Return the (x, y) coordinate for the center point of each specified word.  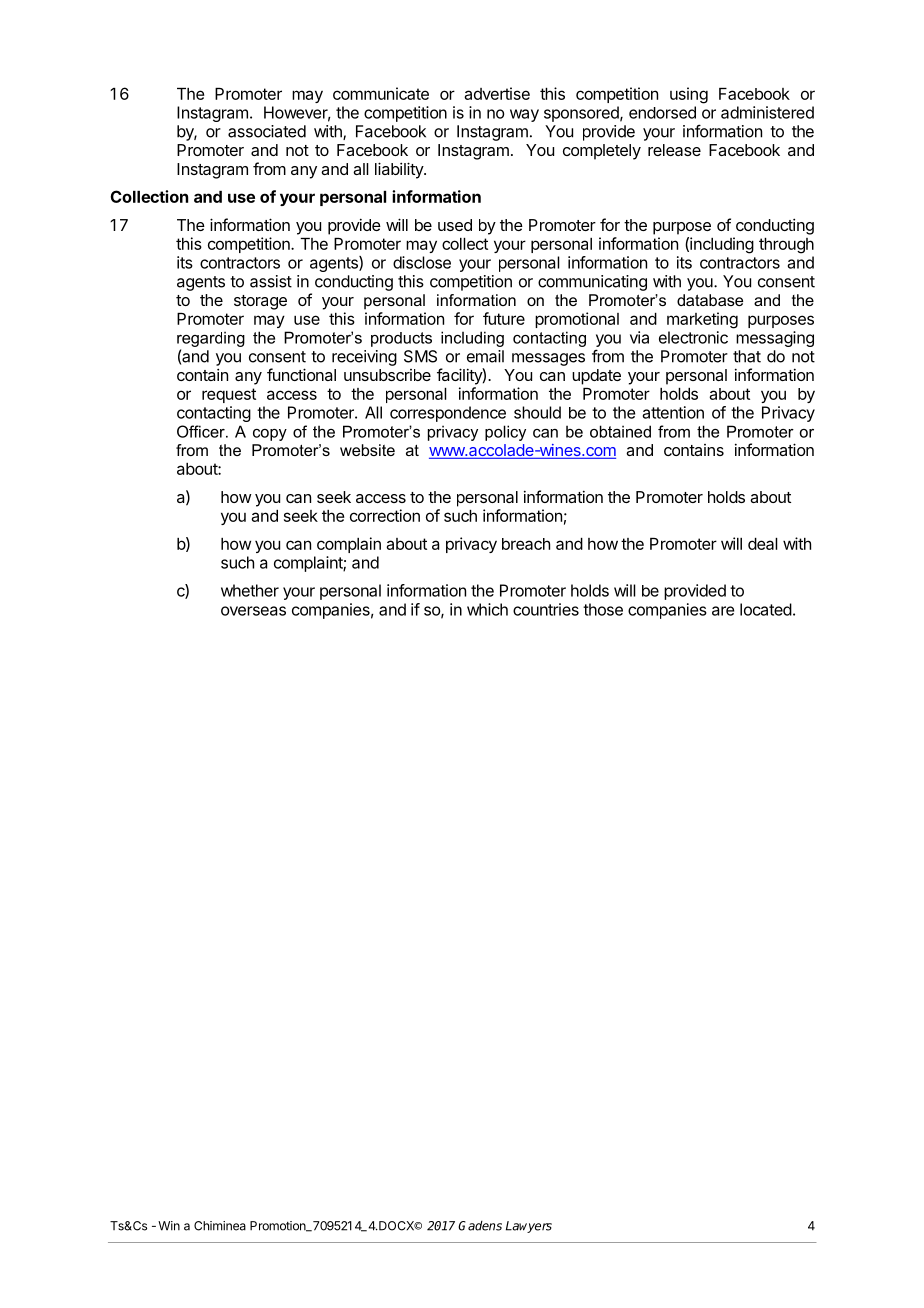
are (723, 611)
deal (763, 544)
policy (505, 433)
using (689, 95)
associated (267, 131)
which (487, 609)
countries (546, 609)
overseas (253, 611)
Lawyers (529, 1227)
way (524, 115)
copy (270, 435)
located (766, 609)
